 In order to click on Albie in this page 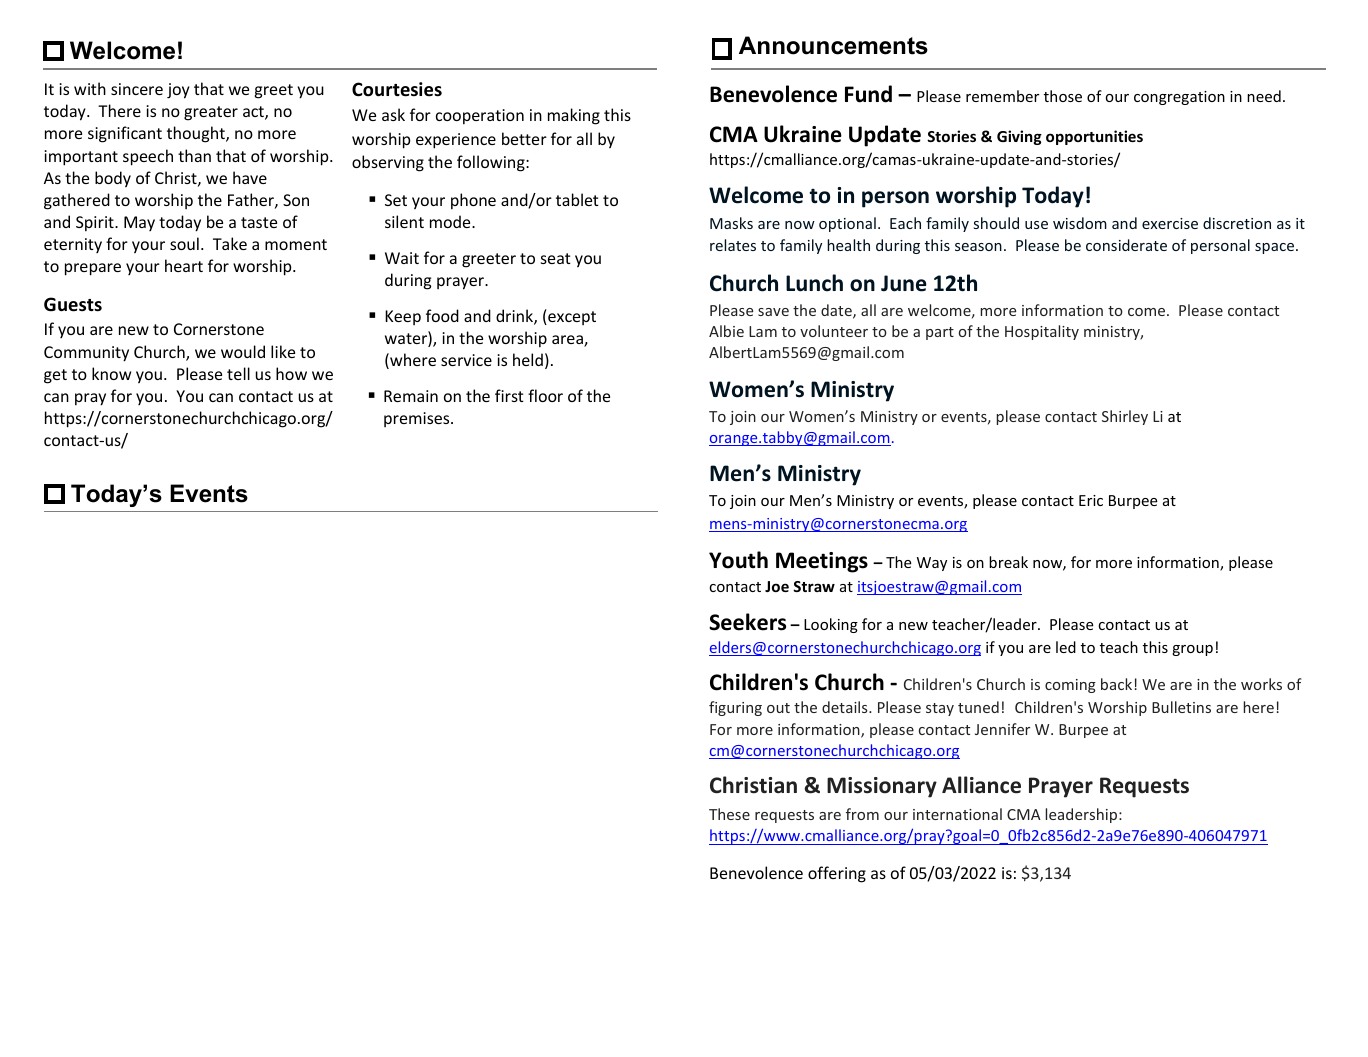, I will do `click(726, 331)`.
